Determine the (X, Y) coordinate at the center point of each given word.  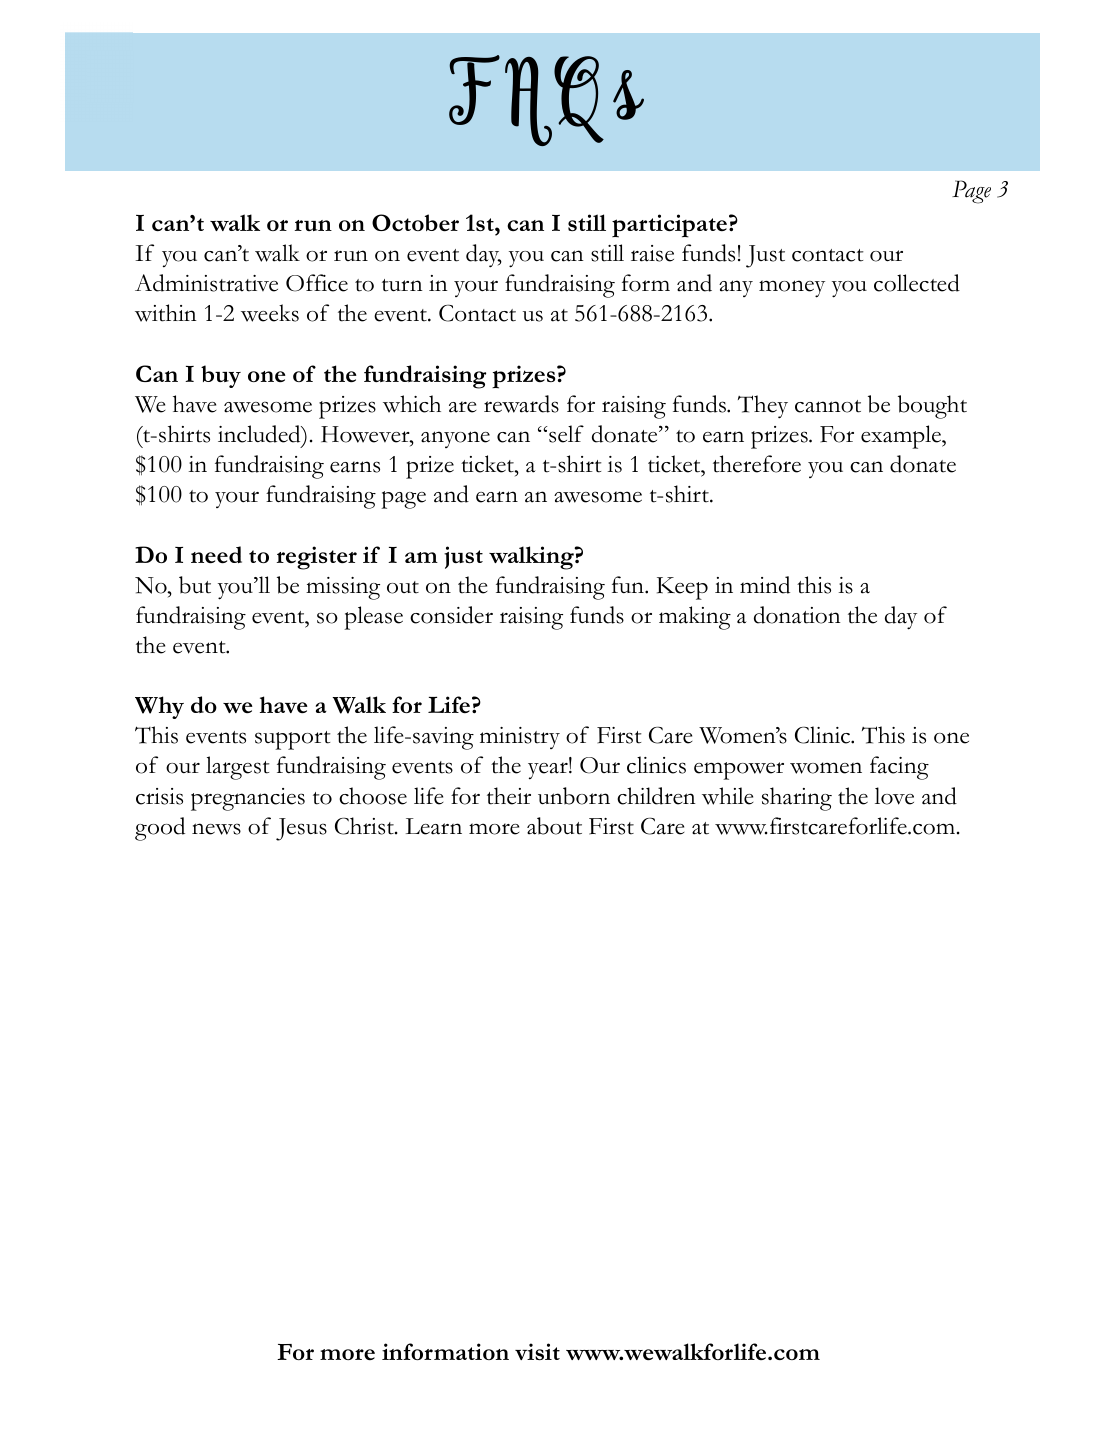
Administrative (206, 283)
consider (451, 615)
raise (652, 253)
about (554, 826)
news (216, 829)
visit (537, 1351)
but (195, 585)
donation (797, 615)
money (792, 289)
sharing (797, 799)
